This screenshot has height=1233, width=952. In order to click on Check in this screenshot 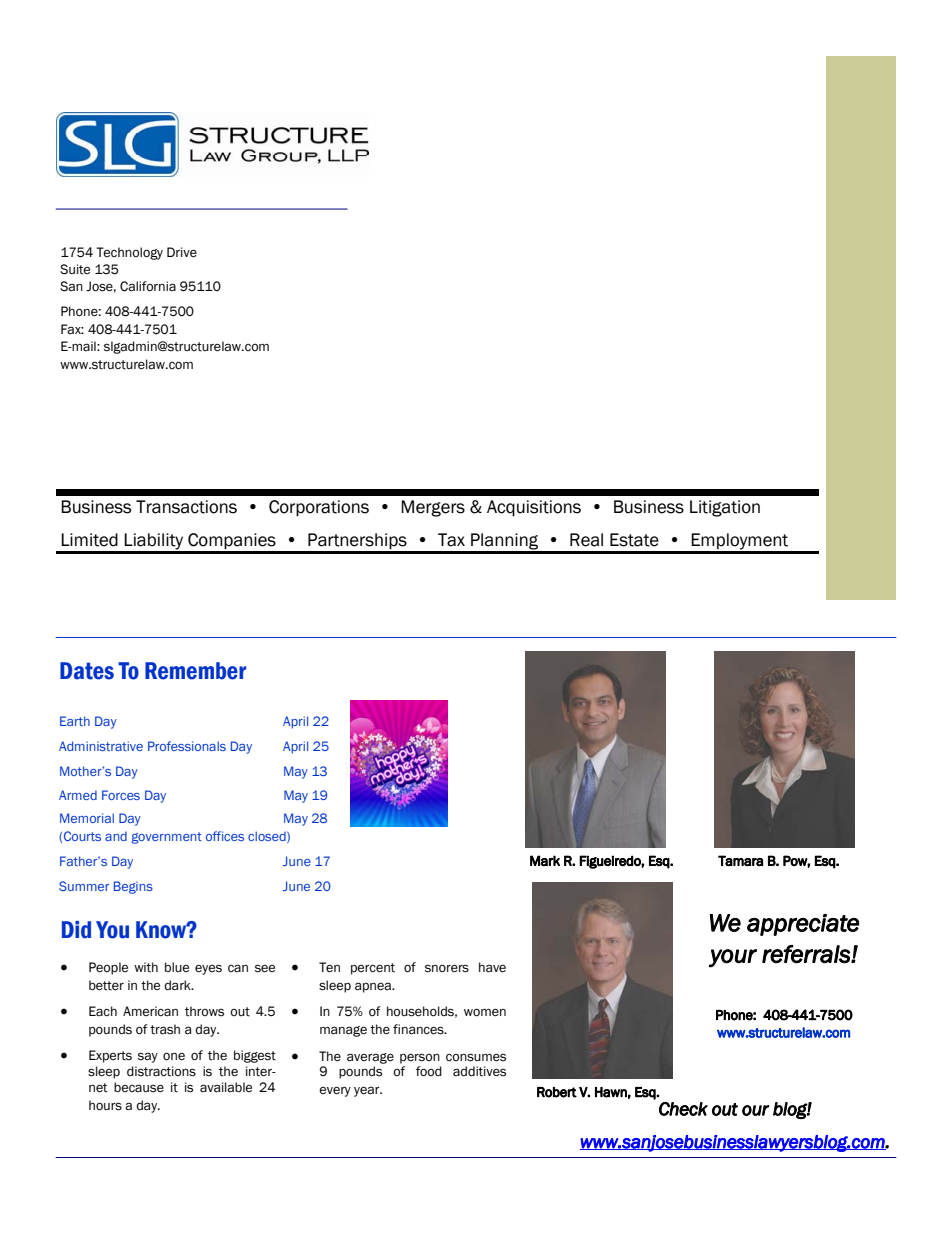, I will do `click(683, 1109)`.
